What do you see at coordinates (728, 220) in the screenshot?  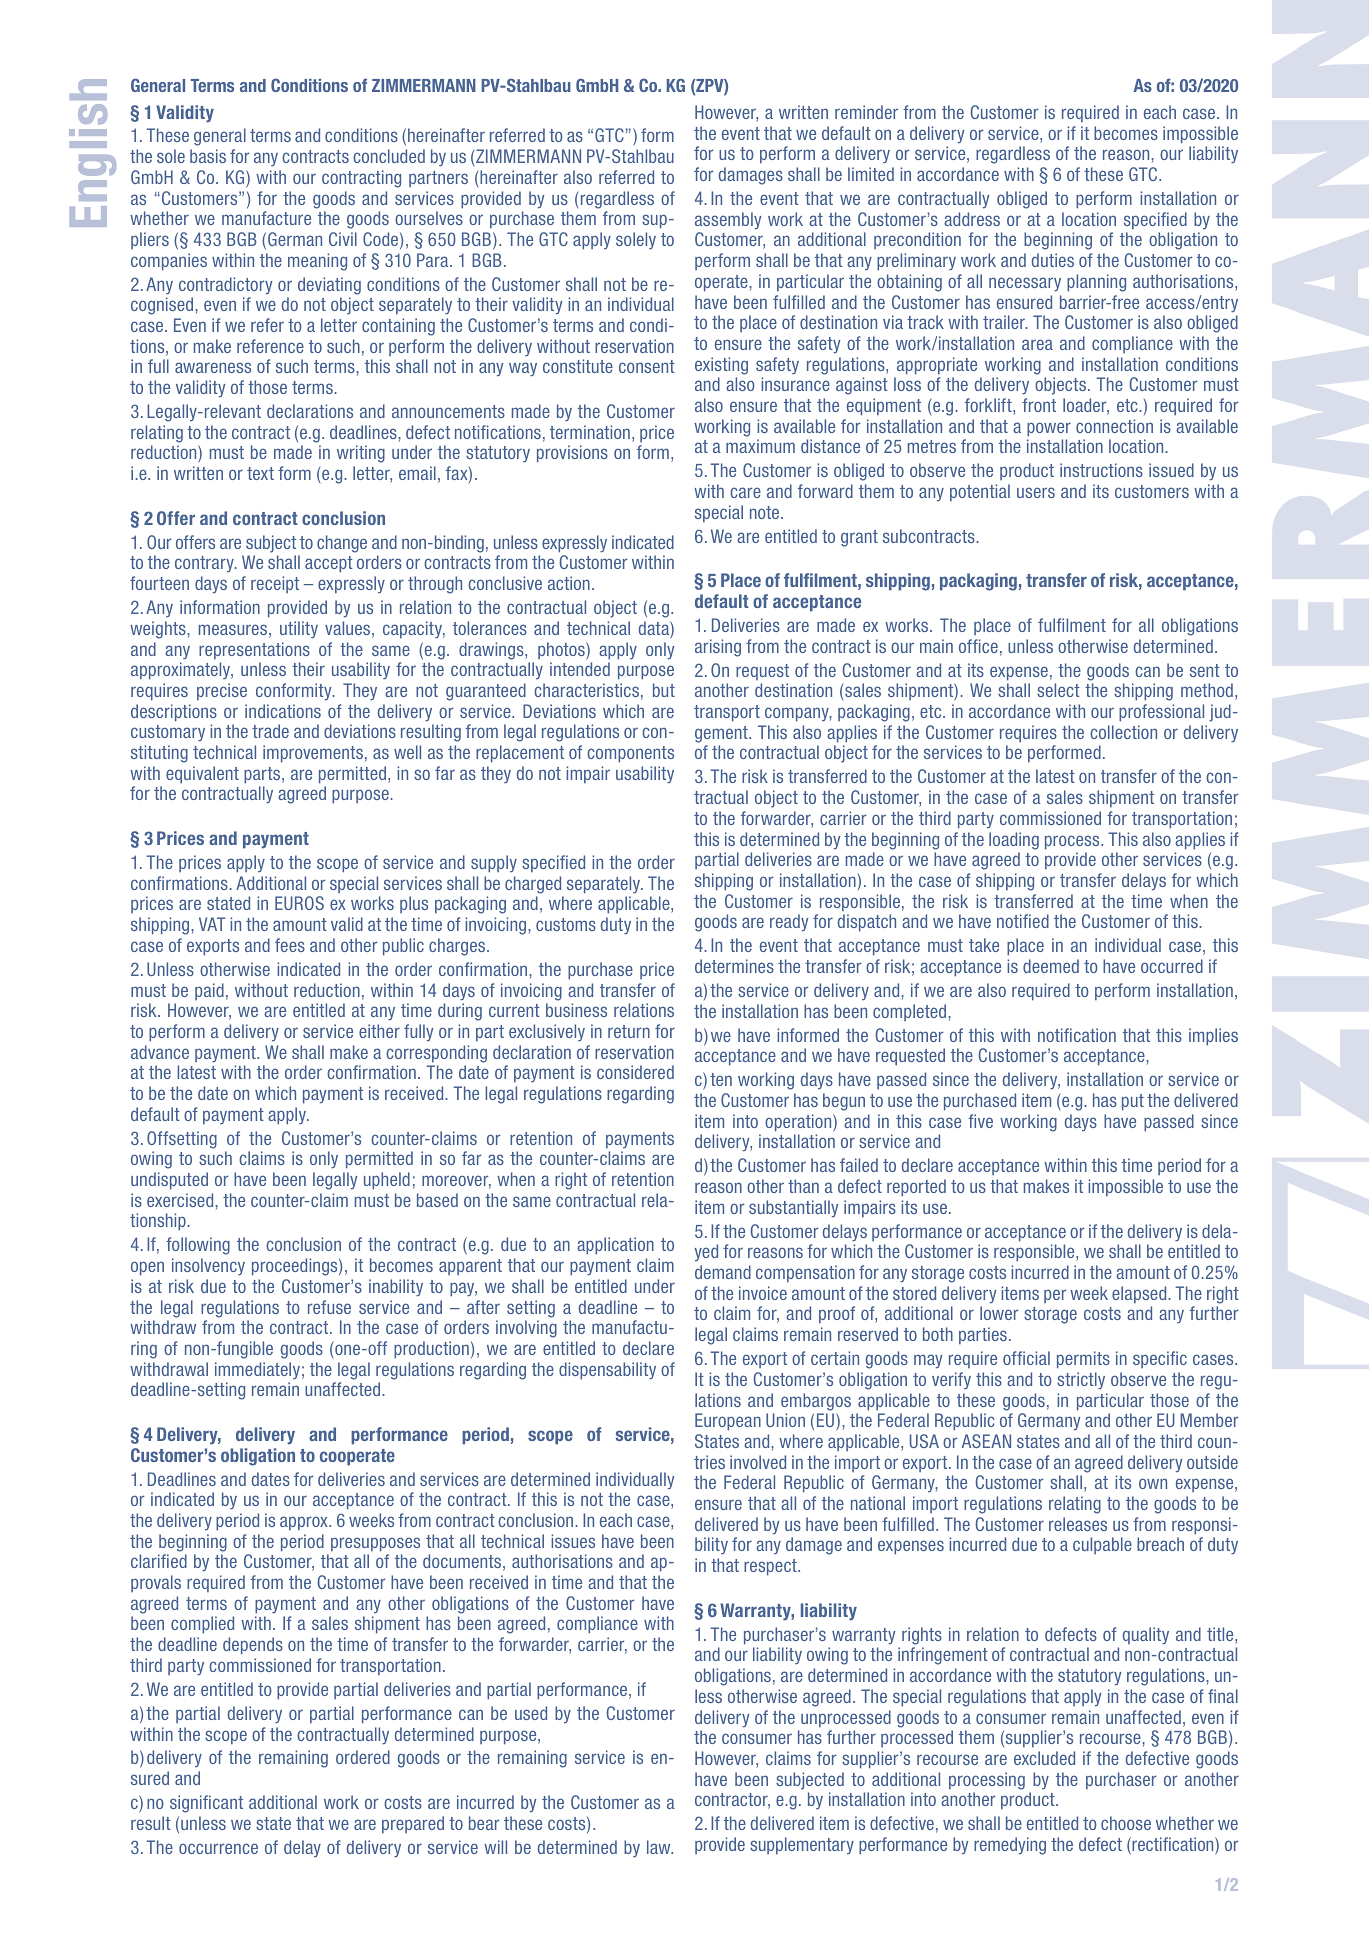 I see `assembly` at bounding box center [728, 220].
